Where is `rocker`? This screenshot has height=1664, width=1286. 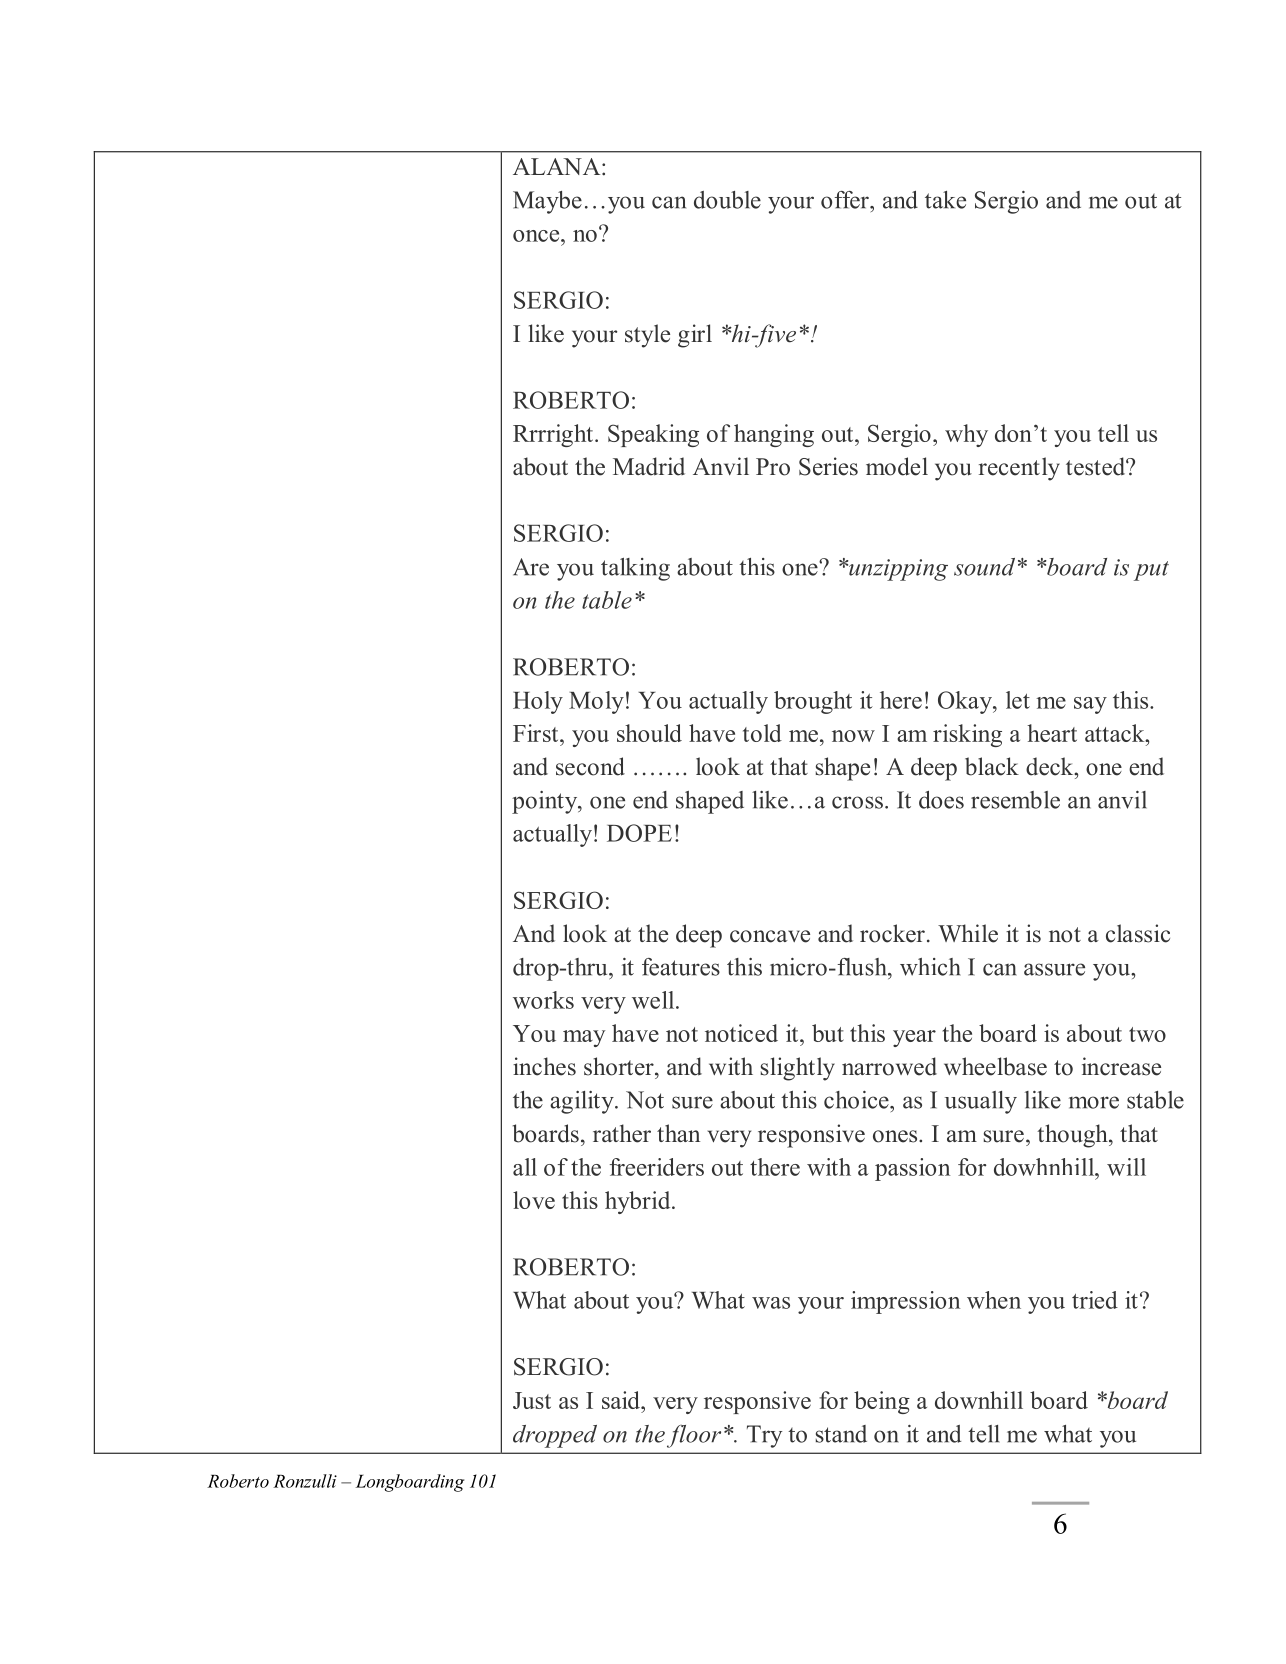 rocker is located at coordinates (892, 933).
